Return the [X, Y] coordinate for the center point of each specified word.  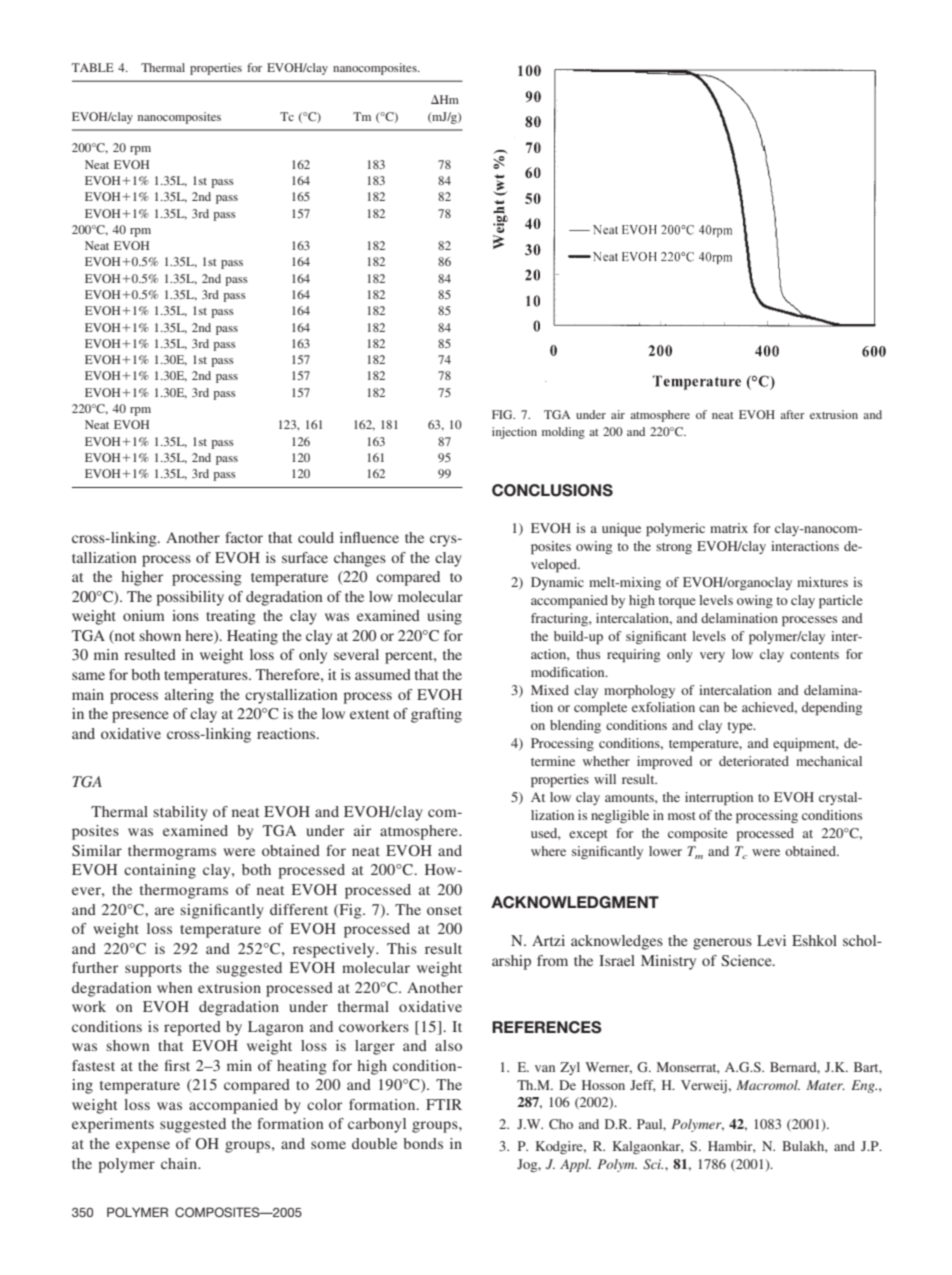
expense [143, 1147]
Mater [825, 1085]
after [792, 414]
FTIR [444, 1104]
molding [563, 433]
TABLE [93, 67]
